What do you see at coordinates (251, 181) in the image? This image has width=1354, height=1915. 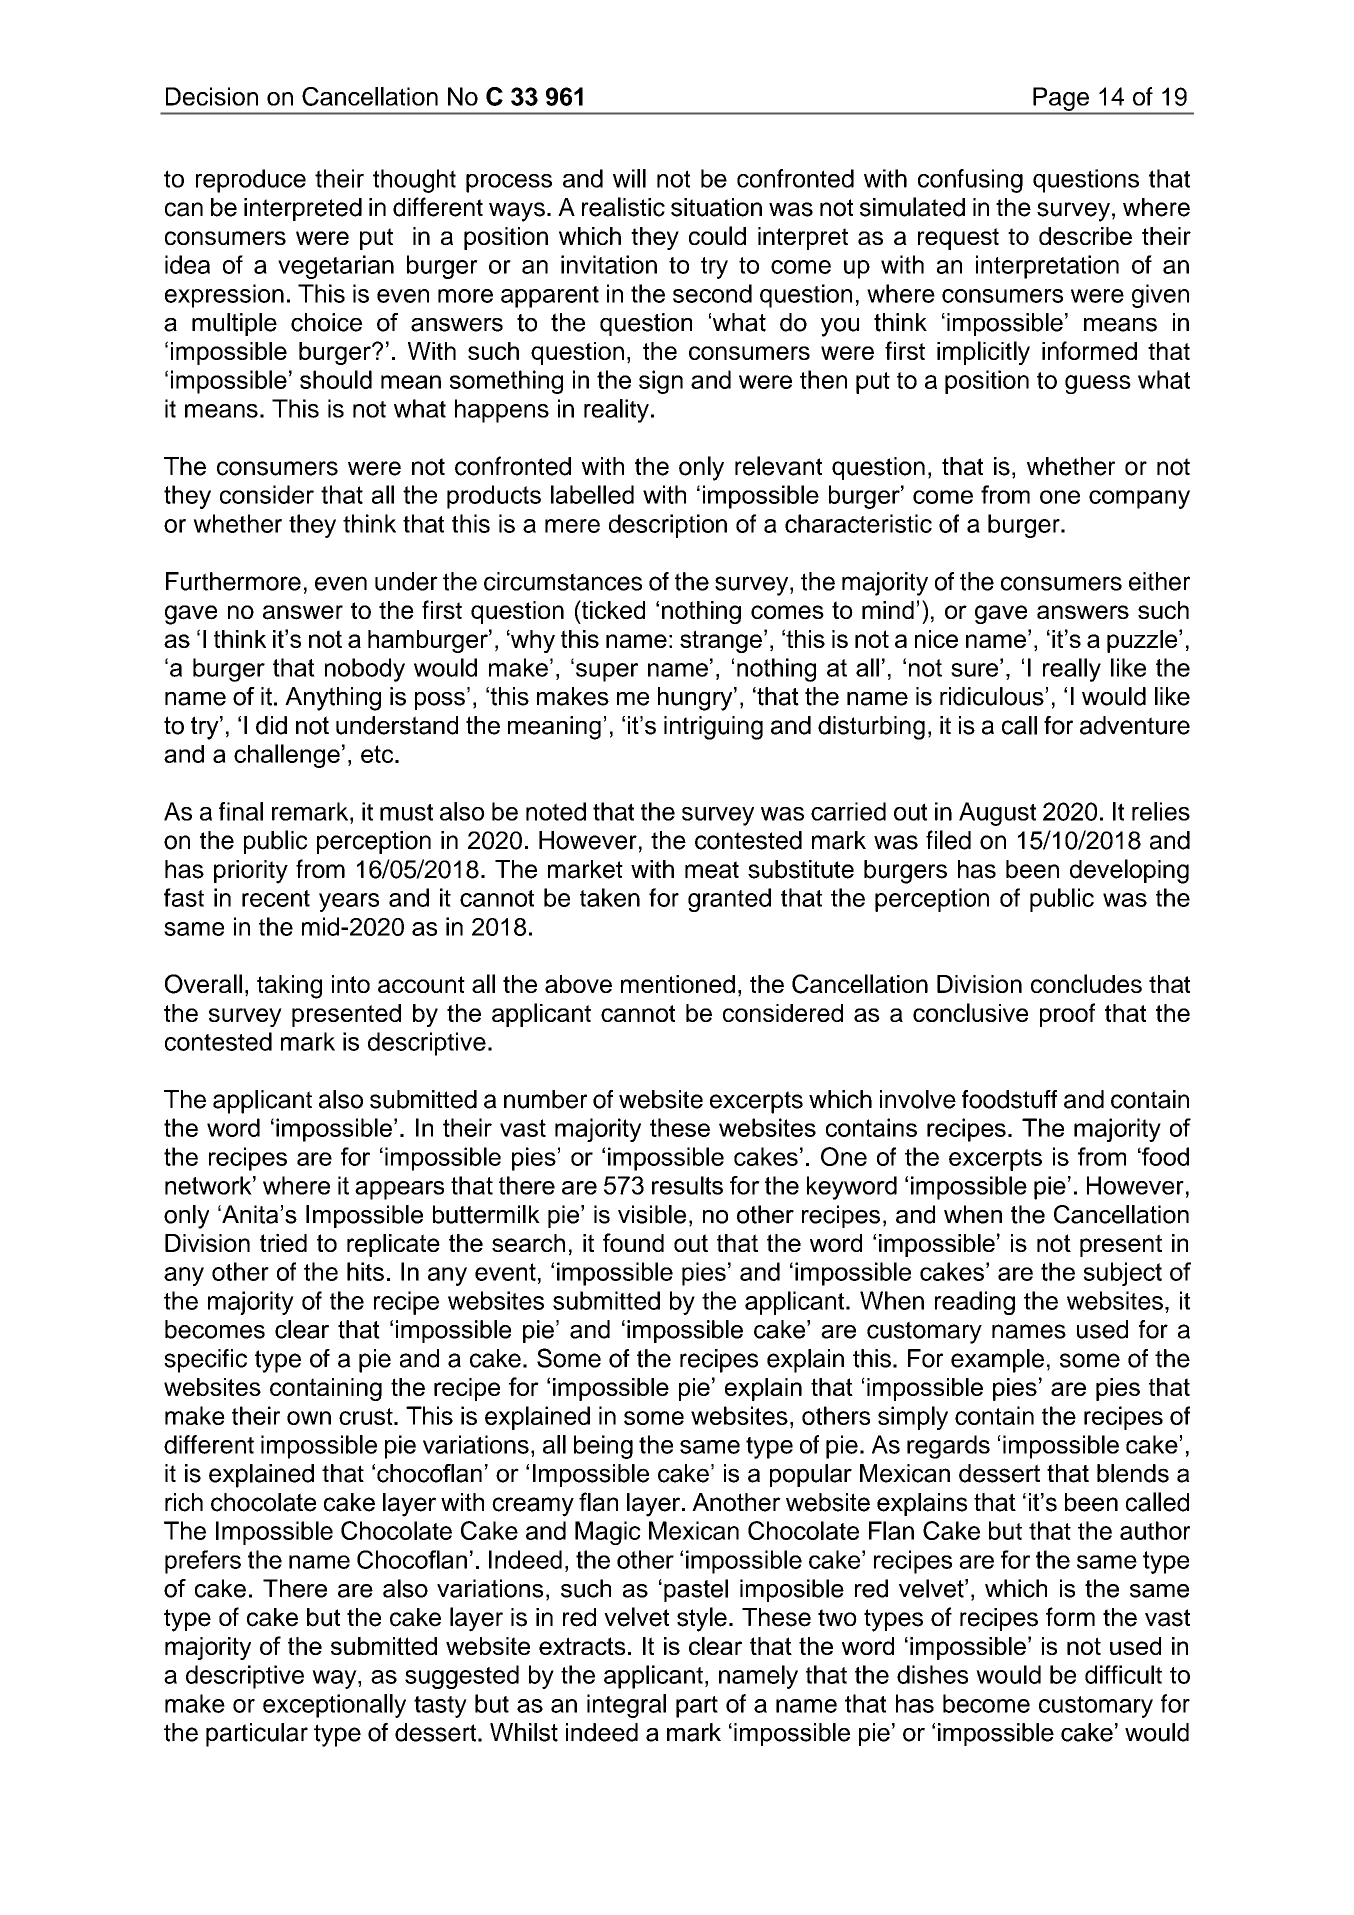 I see `reproduce` at bounding box center [251, 181].
